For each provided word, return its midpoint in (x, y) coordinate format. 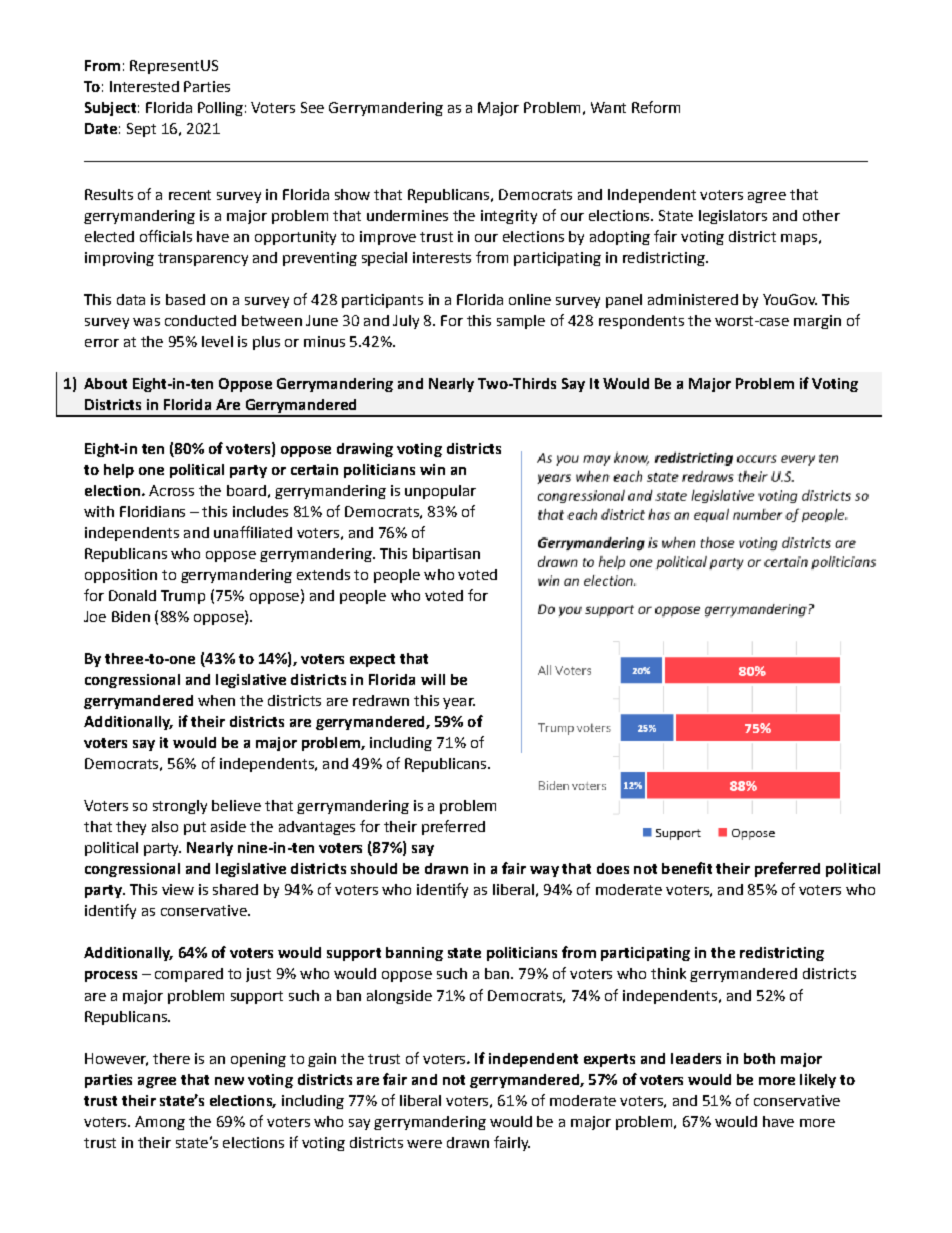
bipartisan (446, 555)
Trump (183, 597)
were (424, 1144)
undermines (407, 215)
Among (160, 1123)
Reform (656, 107)
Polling (220, 109)
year (459, 703)
